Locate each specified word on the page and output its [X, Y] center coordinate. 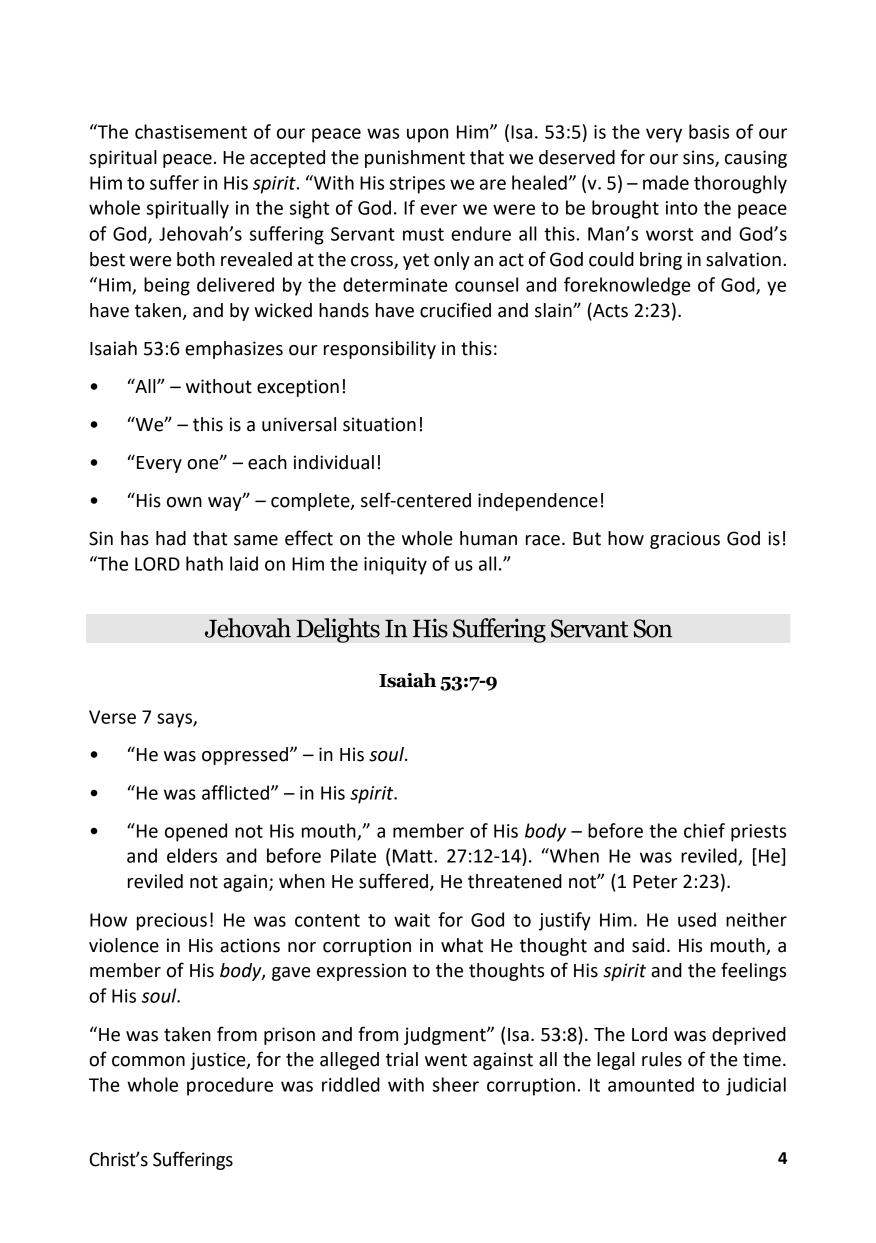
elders [192, 855]
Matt [414, 856]
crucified [455, 310]
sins [699, 158]
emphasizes [234, 350]
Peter [655, 882]
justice [219, 1061]
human [488, 538]
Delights [338, 630]
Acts [609, 311]
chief [704, 830]
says [175, 720]
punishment [415, 159]
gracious [685, 540]
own [184, 502]
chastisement [191, 131]
